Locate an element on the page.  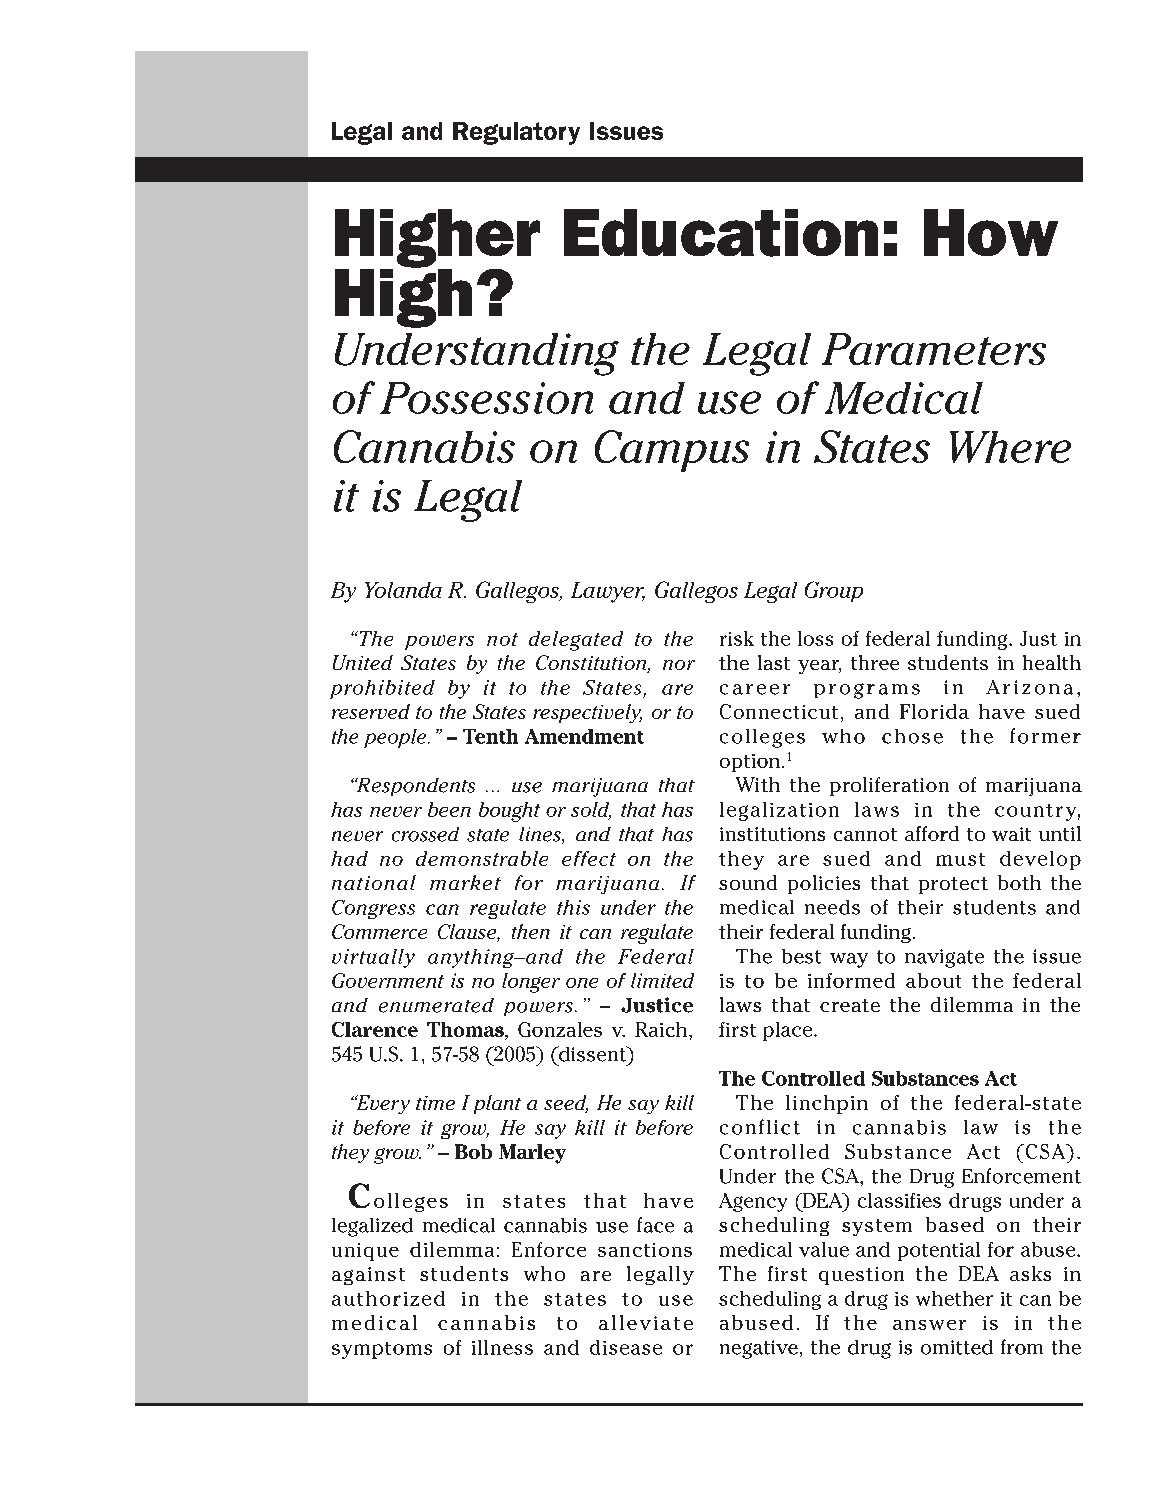
Where is located at coordinates (1010, 447).
